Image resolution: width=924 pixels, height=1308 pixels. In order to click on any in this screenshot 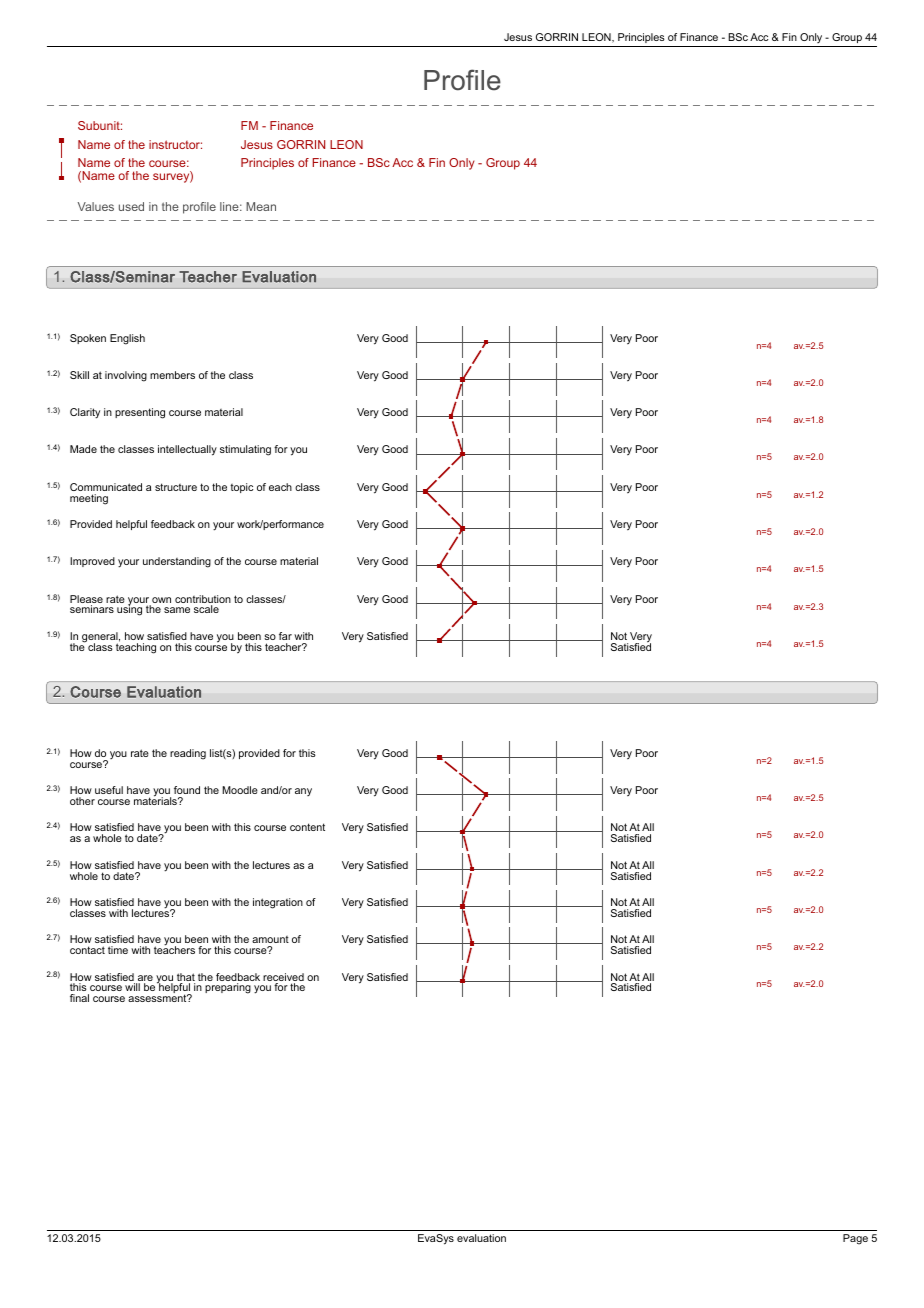, I will do `click(303, 792)`.
